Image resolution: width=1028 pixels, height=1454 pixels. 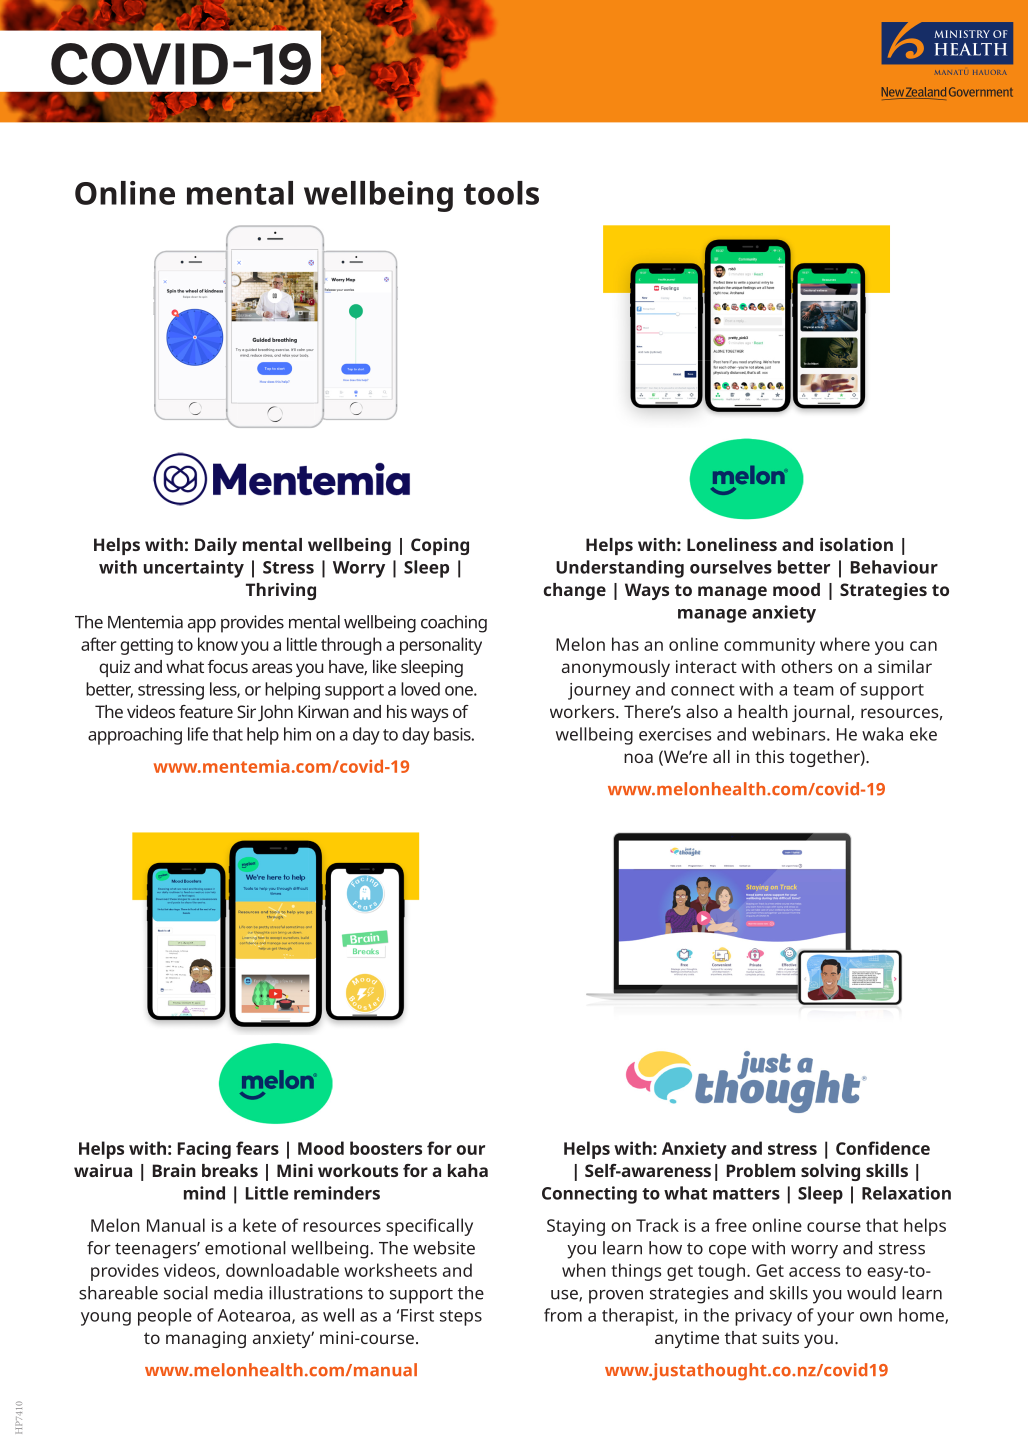 What do you see at coordinates (575, 591) in the image?
I see `change` at bounding box center [575, 591].
